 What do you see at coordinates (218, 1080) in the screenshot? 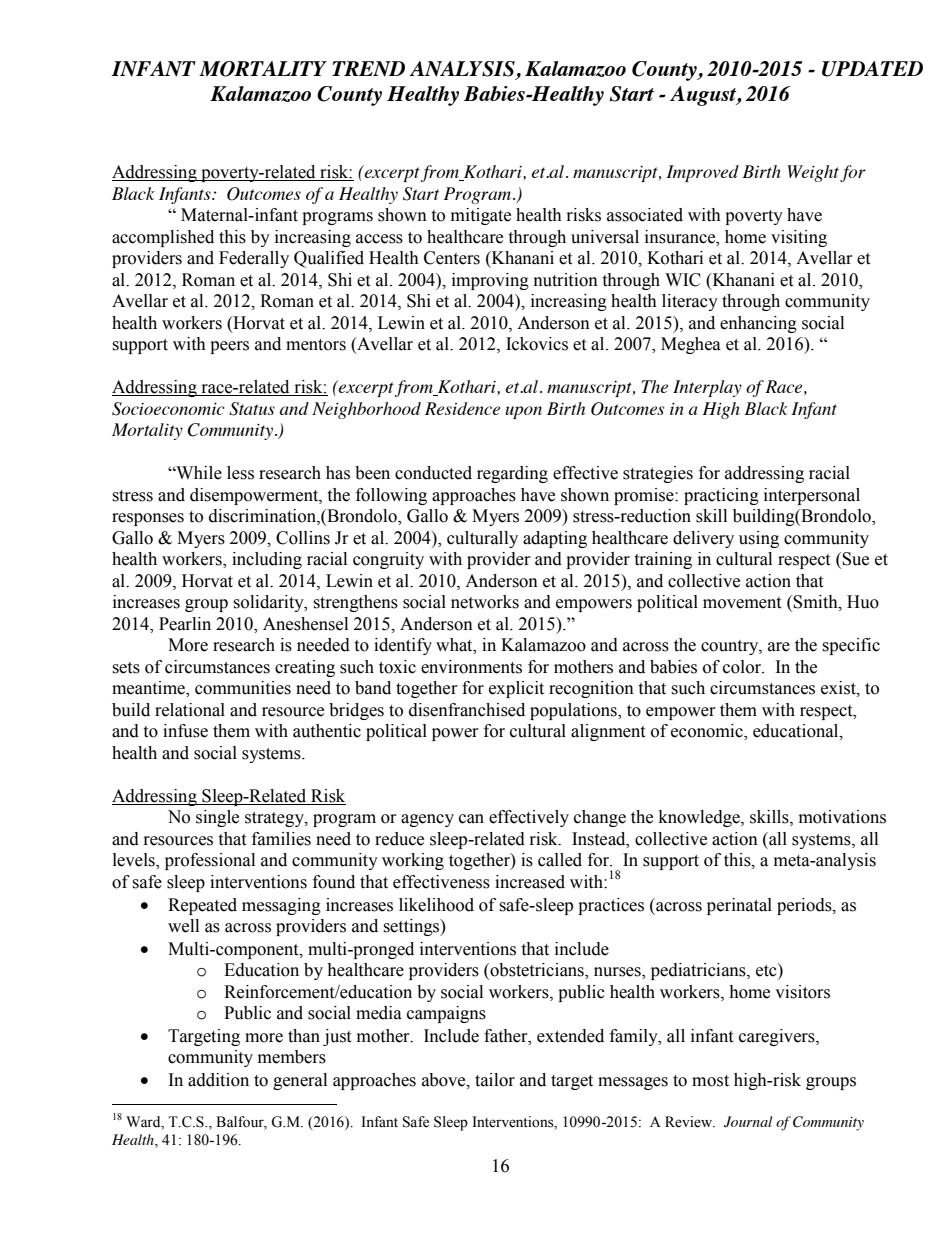
I see `addition` at bounding box center [218, 1080].
